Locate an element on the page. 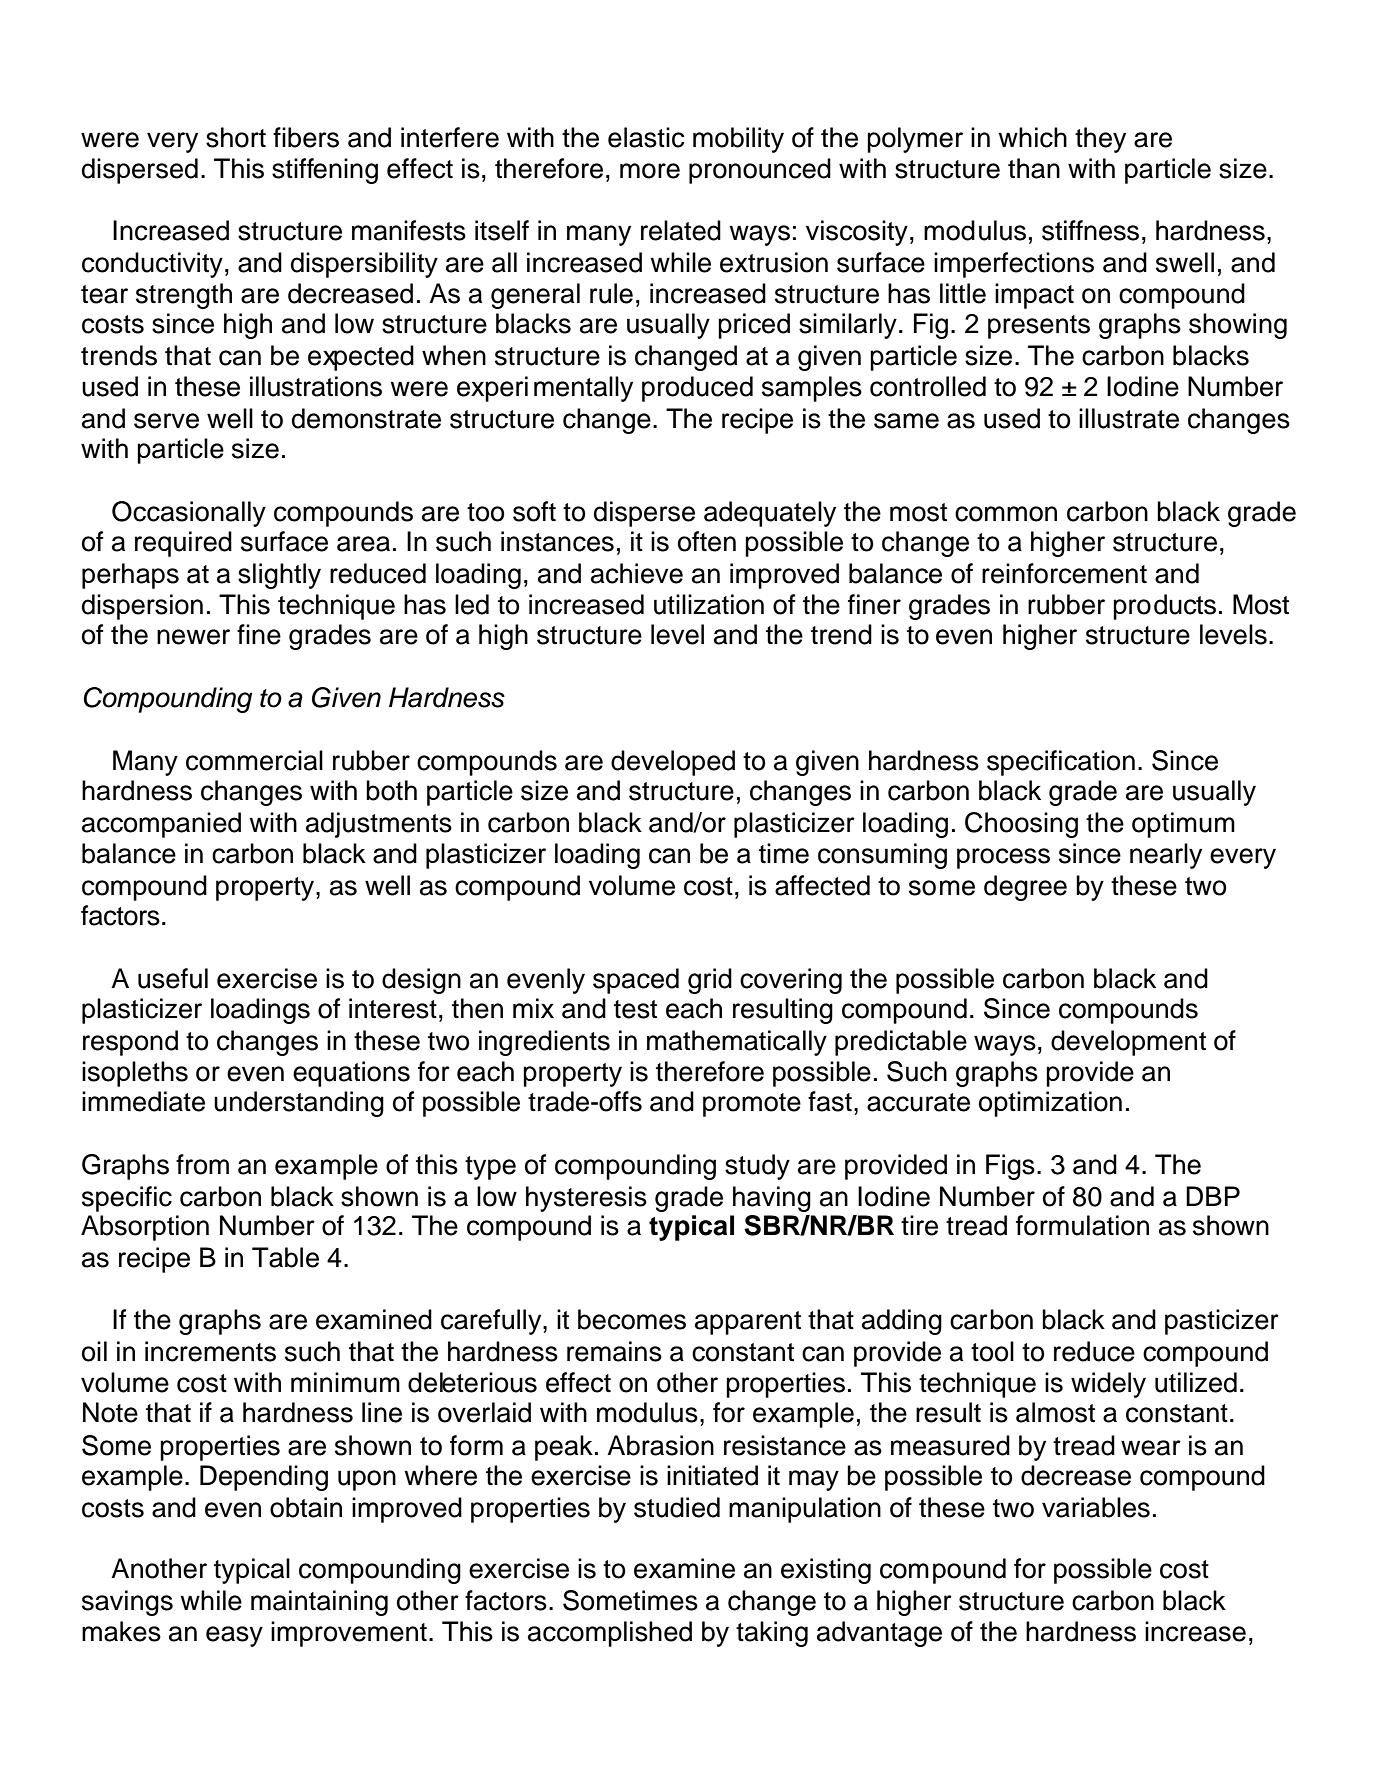 The image size is (1380, 1786). they is located at coordinates (1100, 140).
